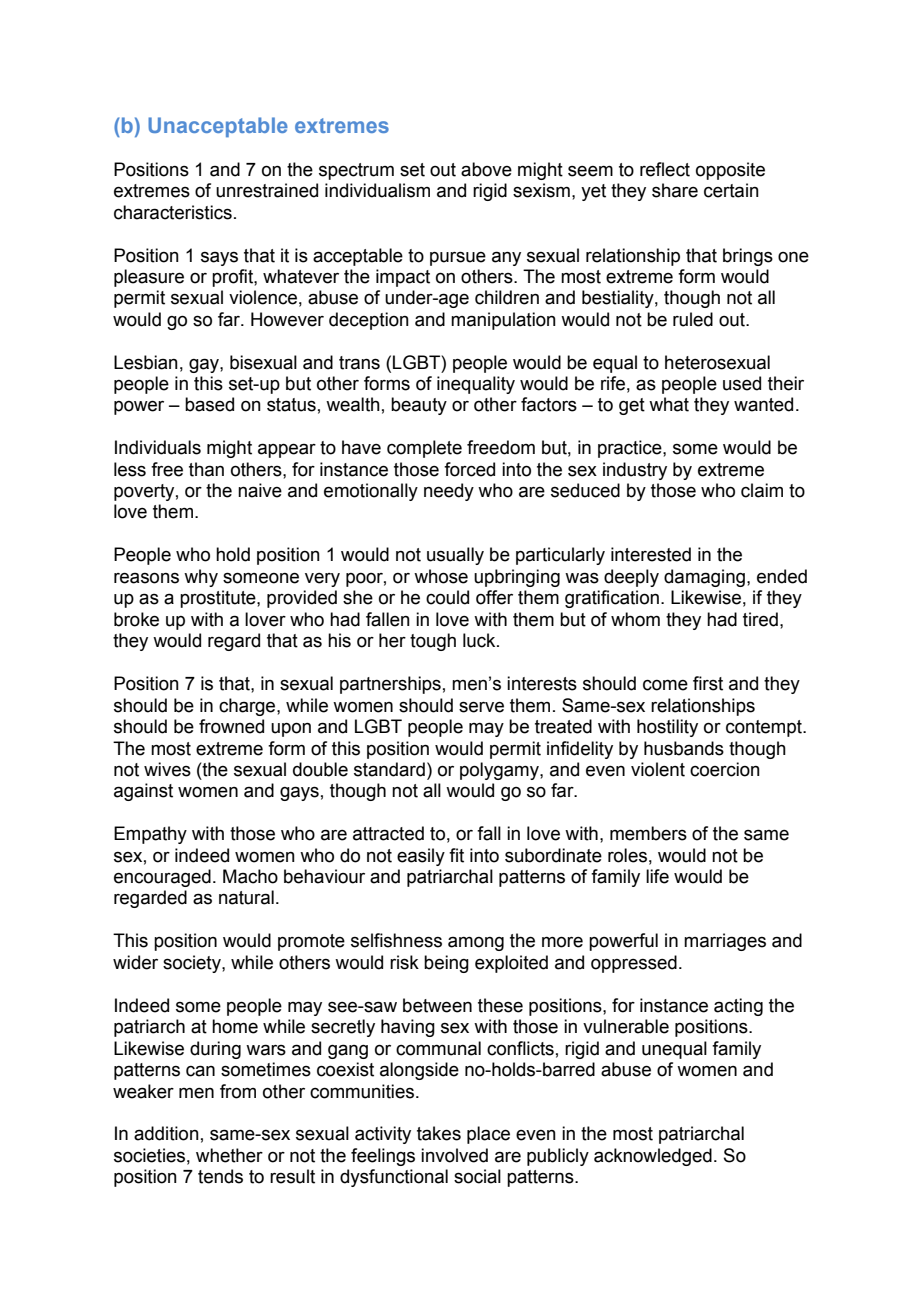 The height and width of the page is (1308, 924). I want to click on characteristics, so click(173, 212).
